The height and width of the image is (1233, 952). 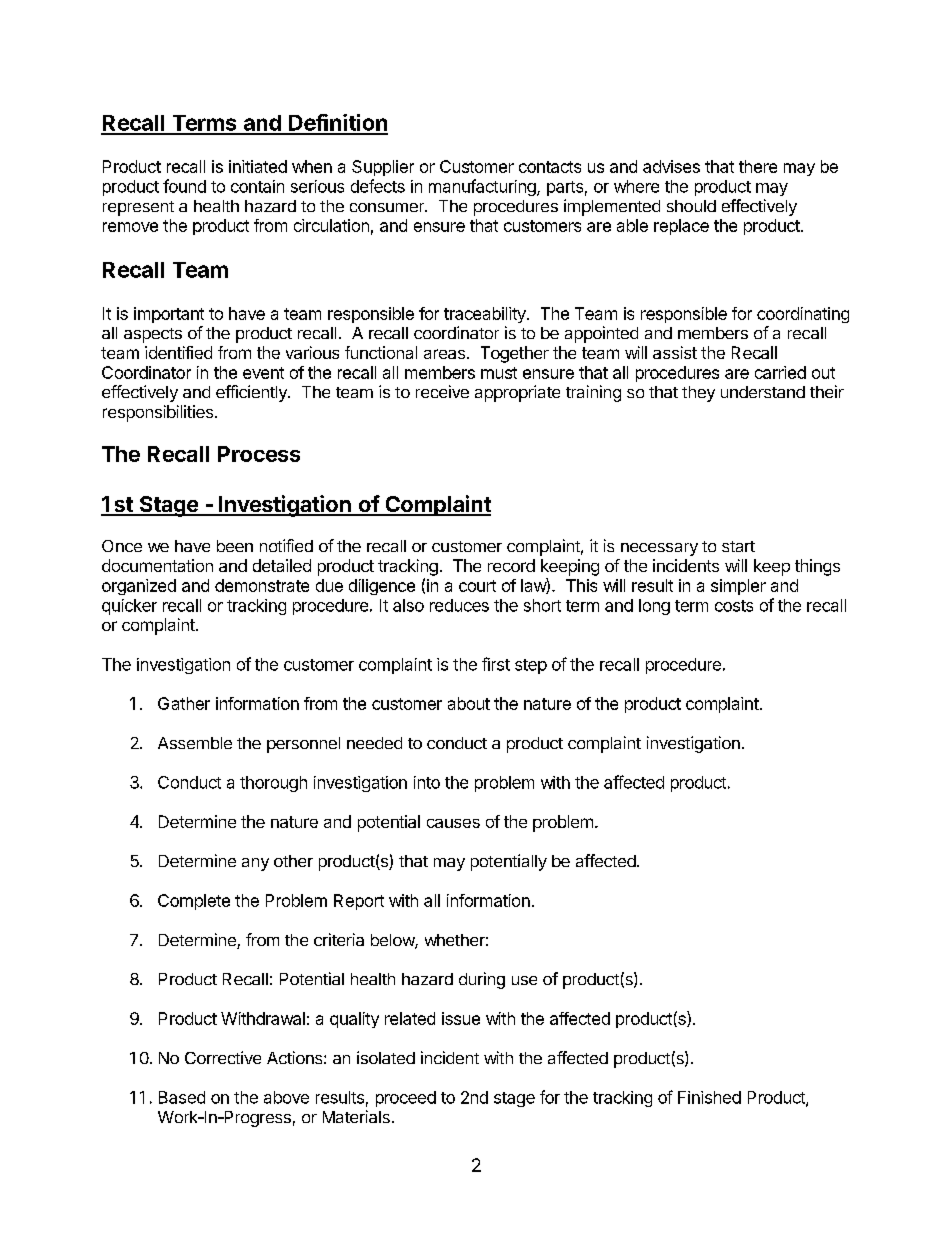 I want to click on manufacturing, so click(x=483, y=187).
